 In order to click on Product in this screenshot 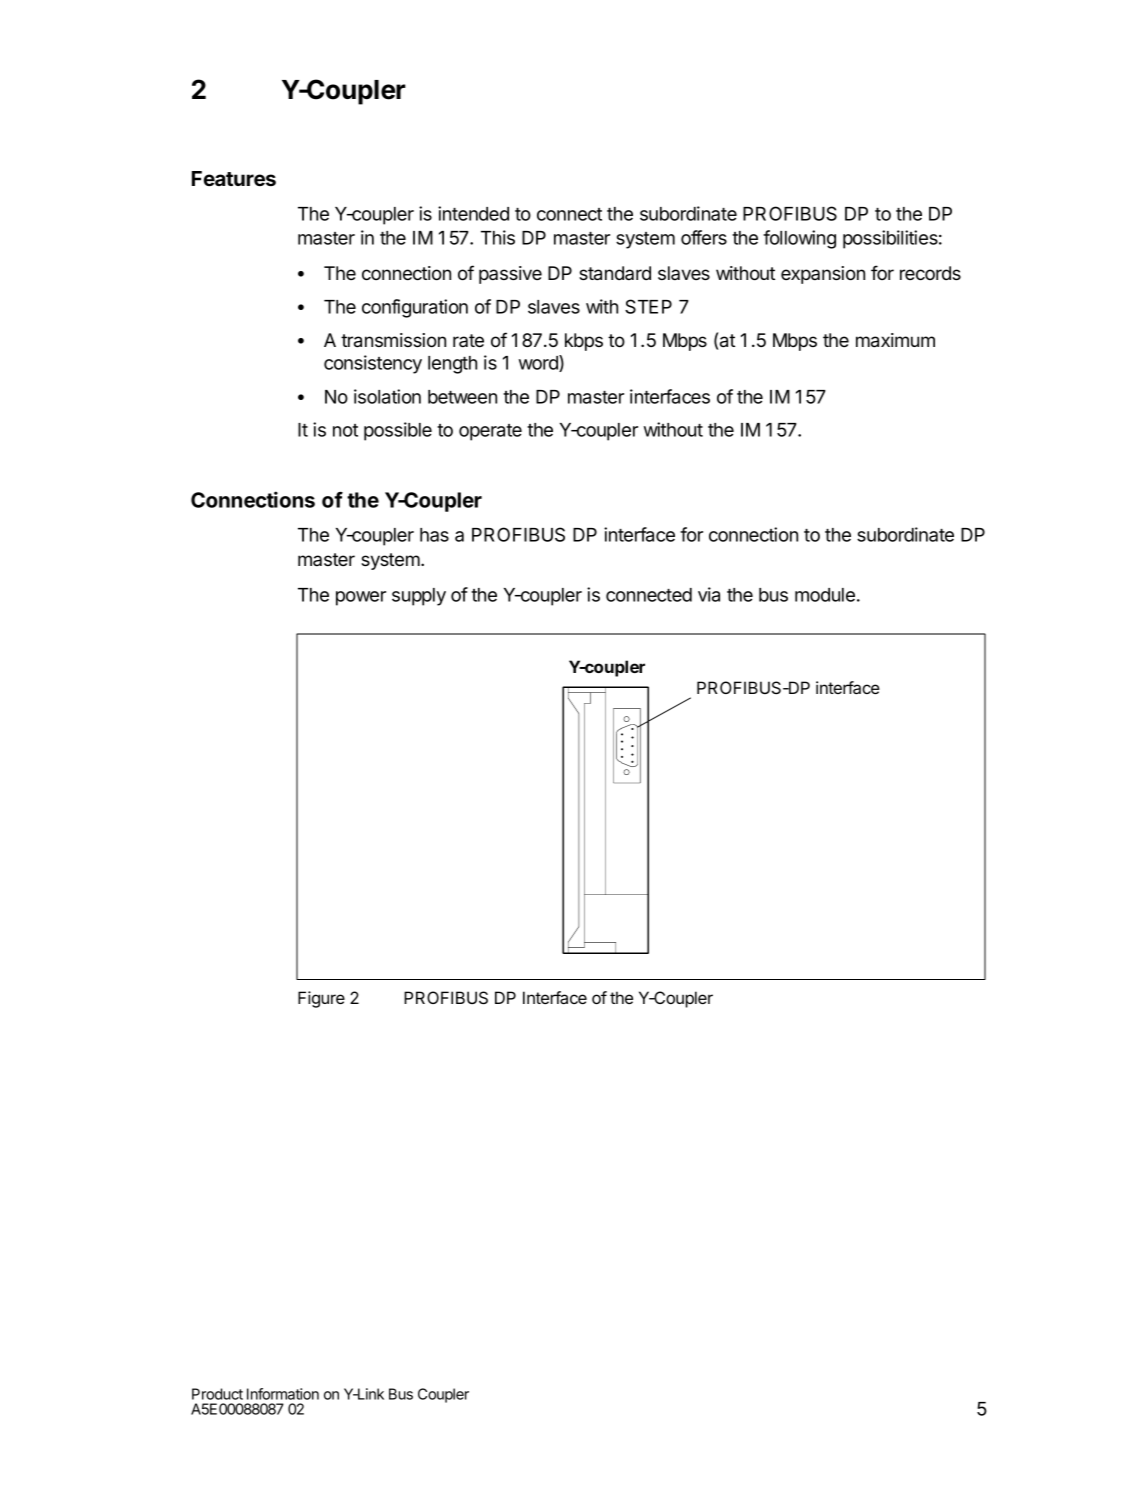, I will do `click(217, 1394)`.
